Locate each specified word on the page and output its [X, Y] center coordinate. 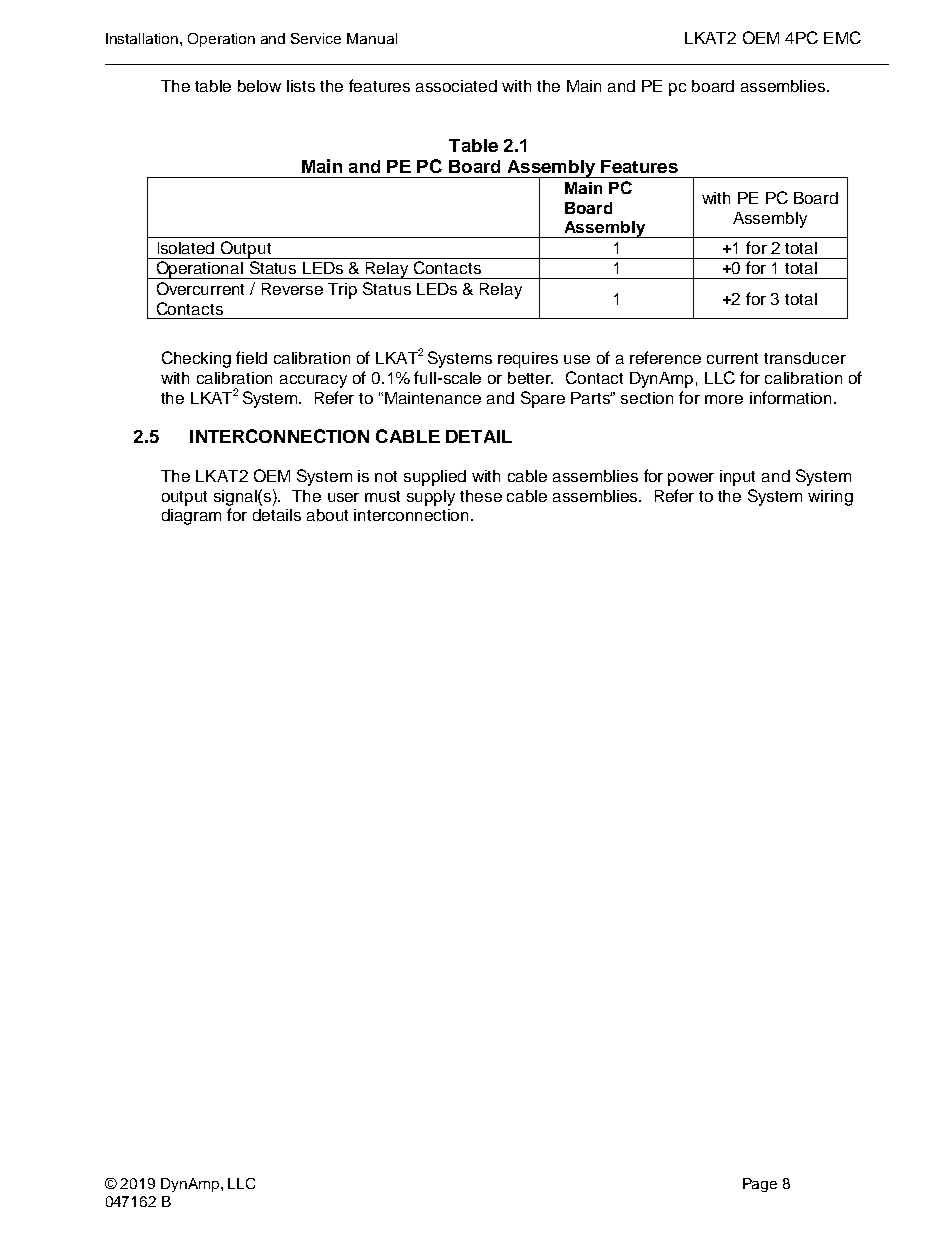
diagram [191, 517]
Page [760, 1185]
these [481, 496]
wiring [830, 498]
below [259, 86]
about [327, 515]
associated [456, 86]
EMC [842, 37]
